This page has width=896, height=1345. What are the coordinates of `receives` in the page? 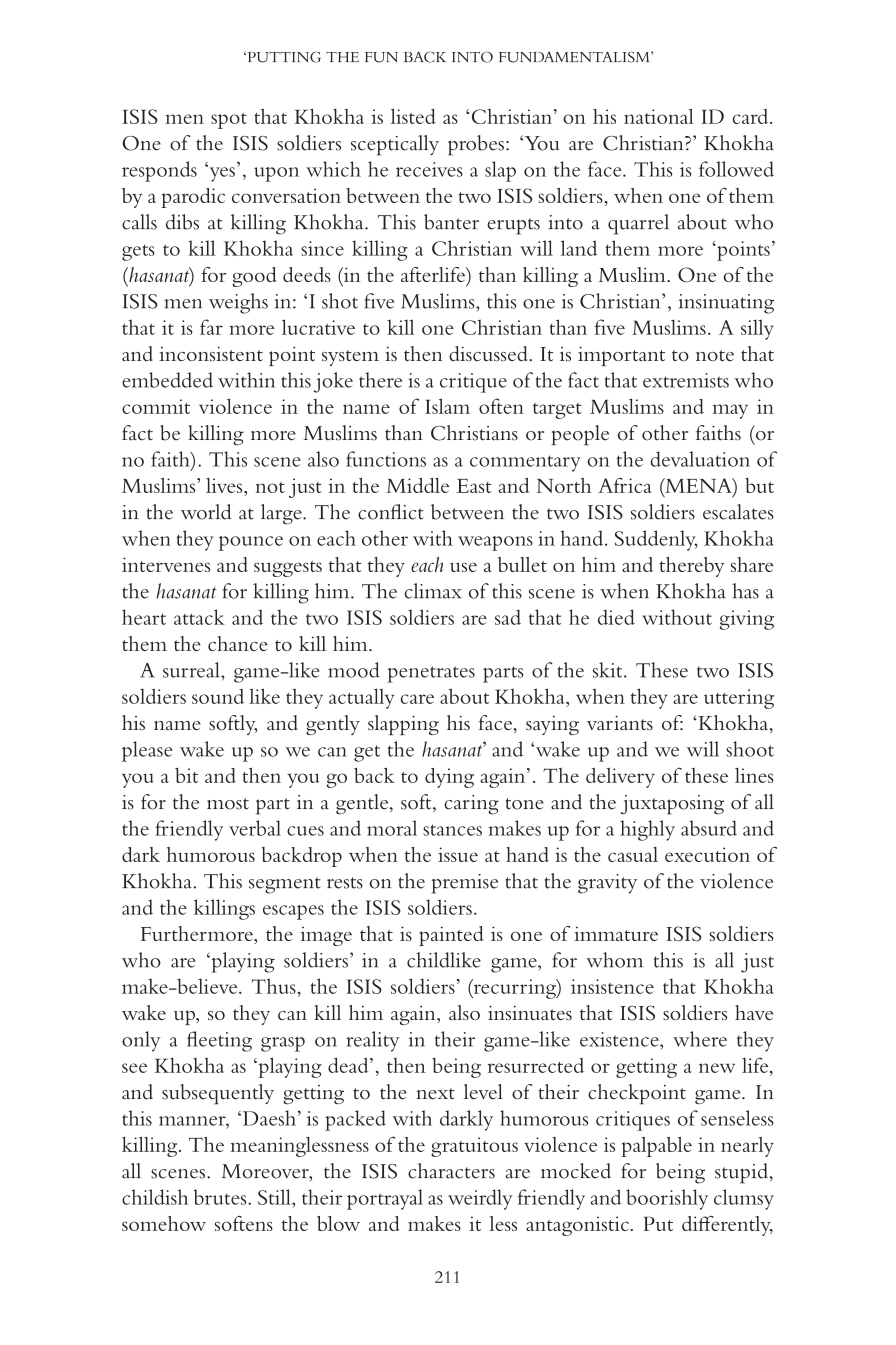 It's located at (429, 169).
